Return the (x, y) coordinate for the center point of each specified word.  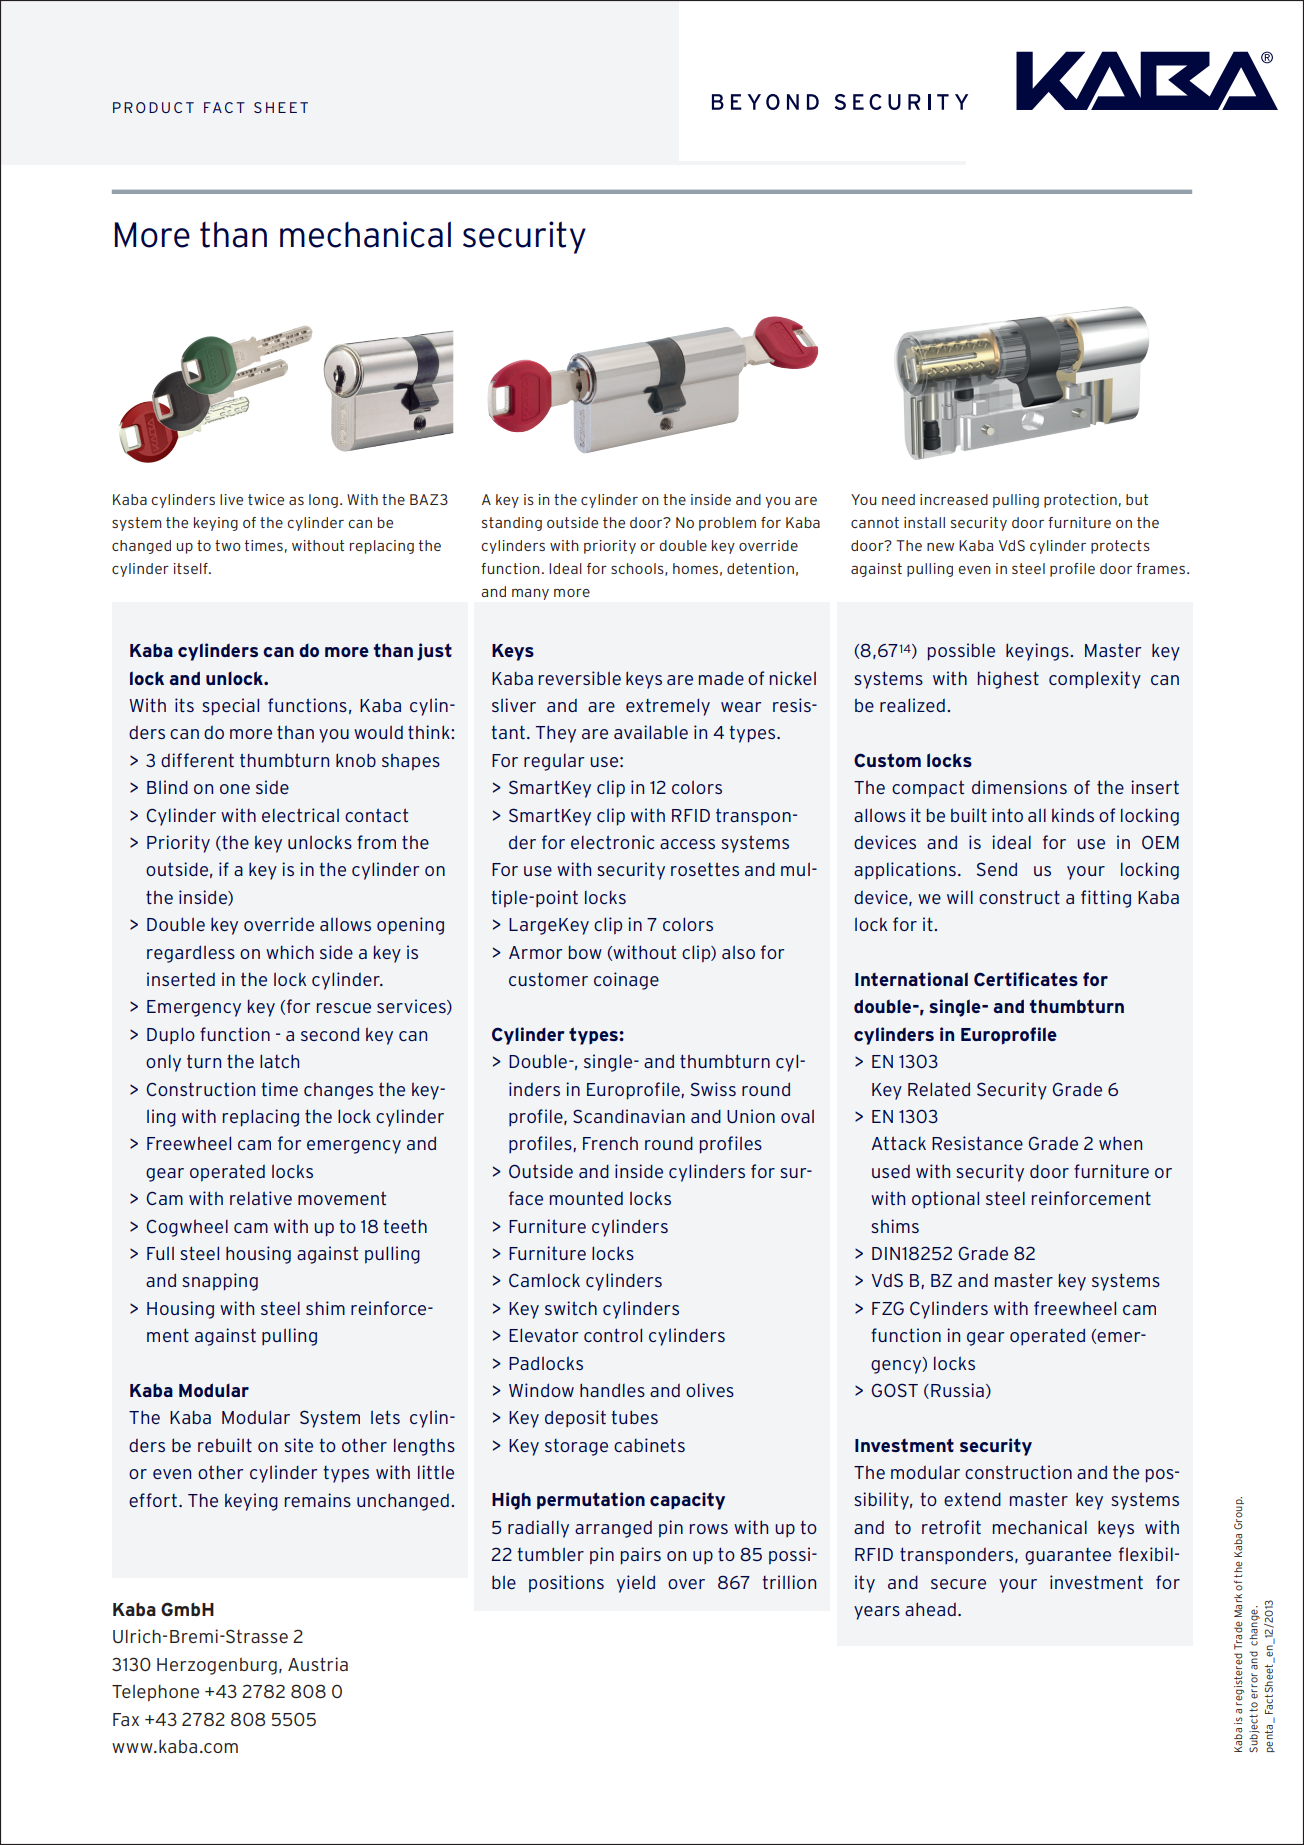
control (613, 1335)
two (228, 545)
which (290, 952)
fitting (1106, 899)
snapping (220, 1282)
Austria (318, 1664)
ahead (930, 1609)
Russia (957, 1390)
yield (636, 1584)
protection (1080, 501)
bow (585, 952)
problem (727, 524)
